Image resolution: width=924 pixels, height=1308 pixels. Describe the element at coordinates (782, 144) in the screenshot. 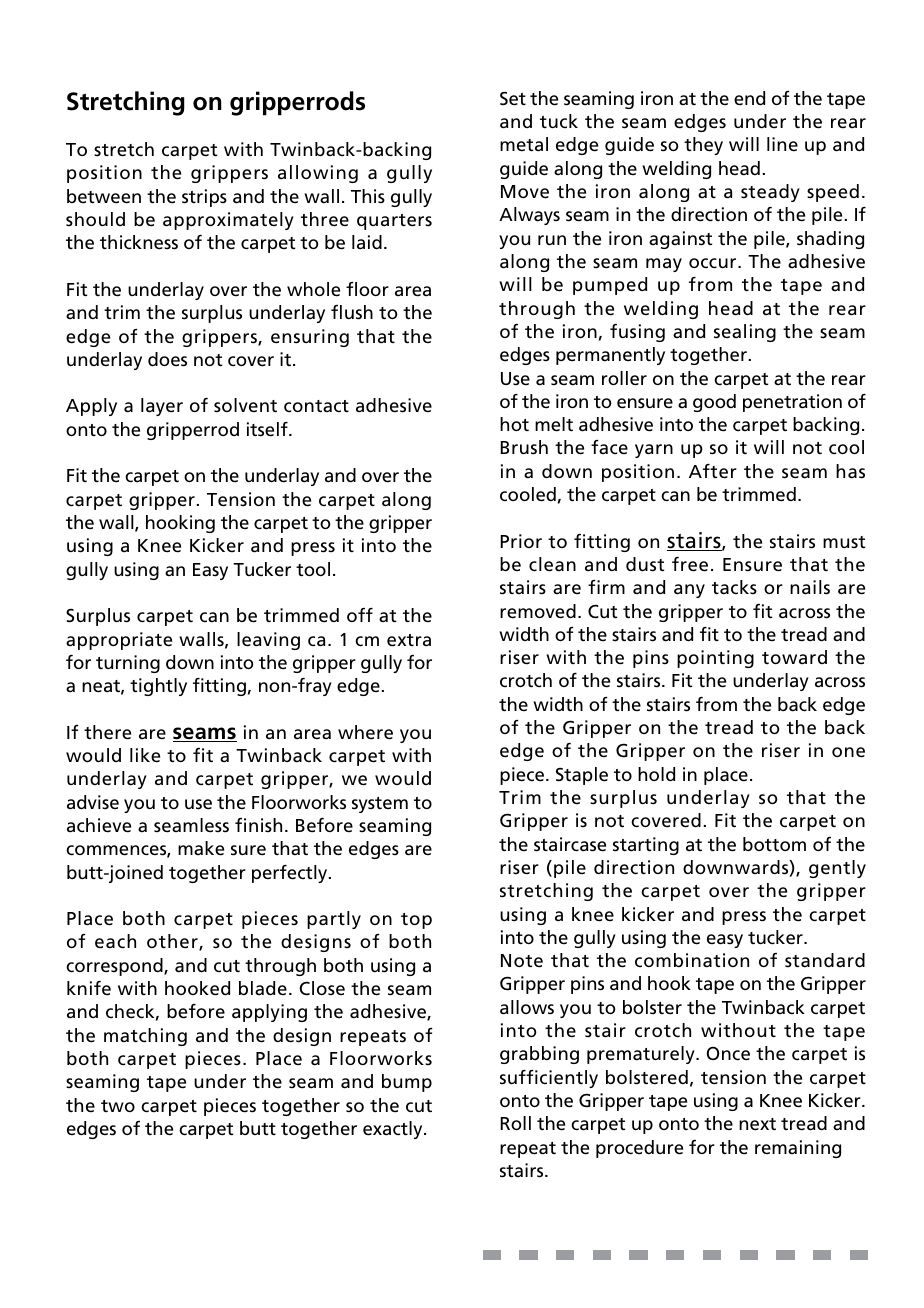

I see `line` at that location.
